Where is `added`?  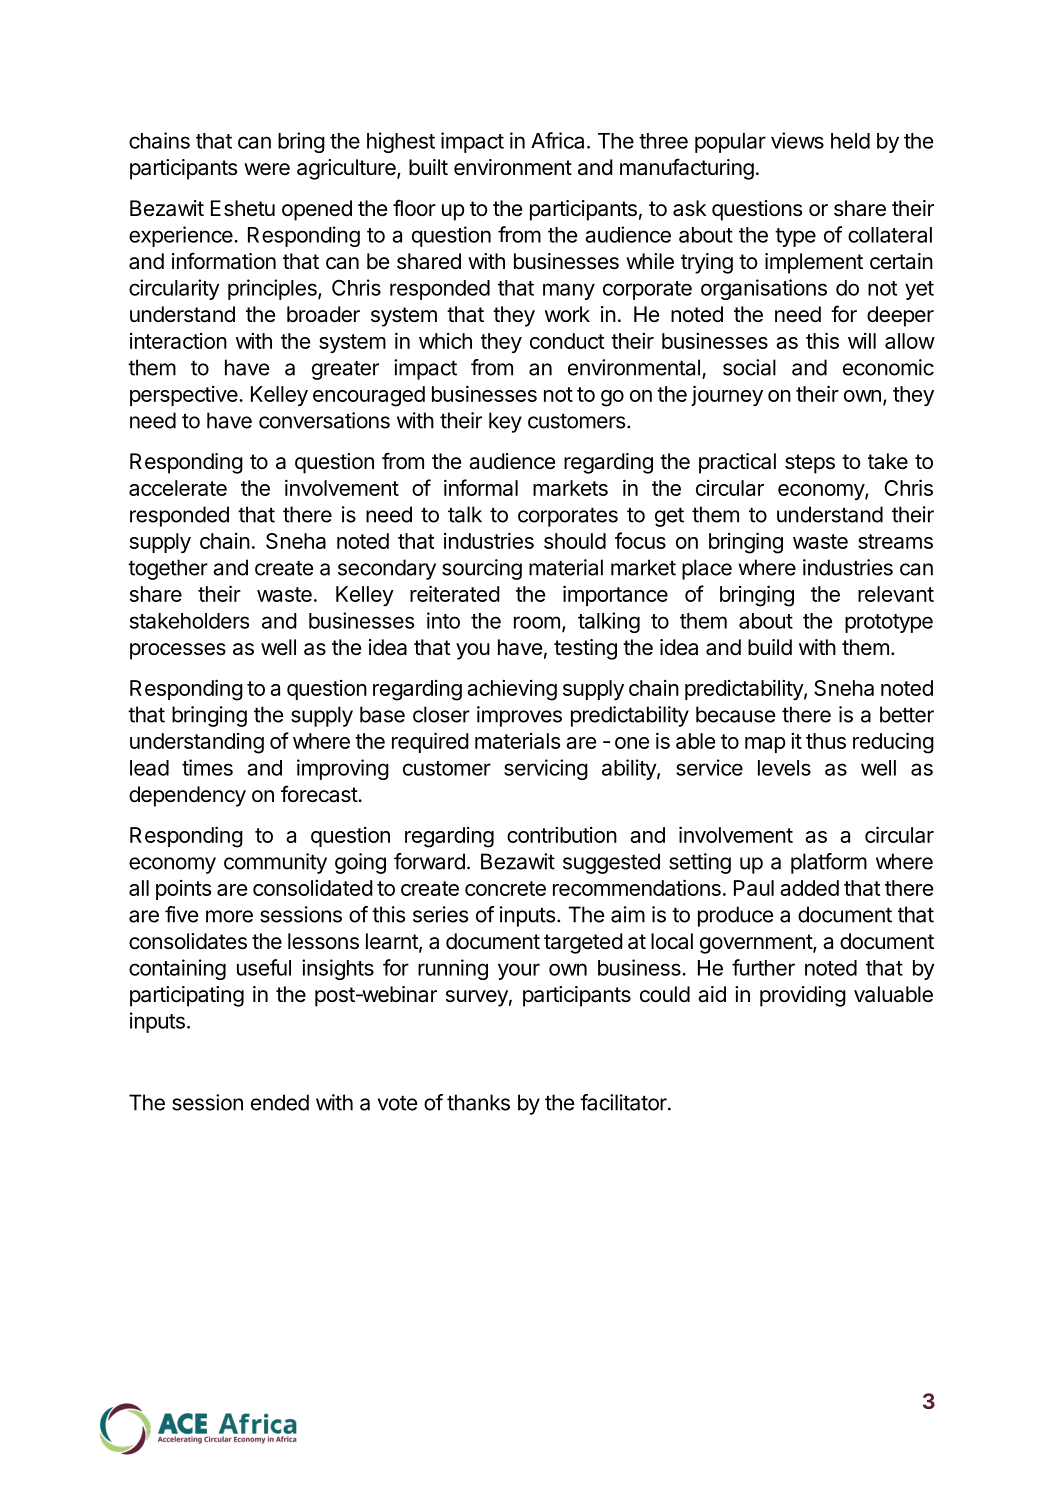
added is located at coordinates (809, 888).
